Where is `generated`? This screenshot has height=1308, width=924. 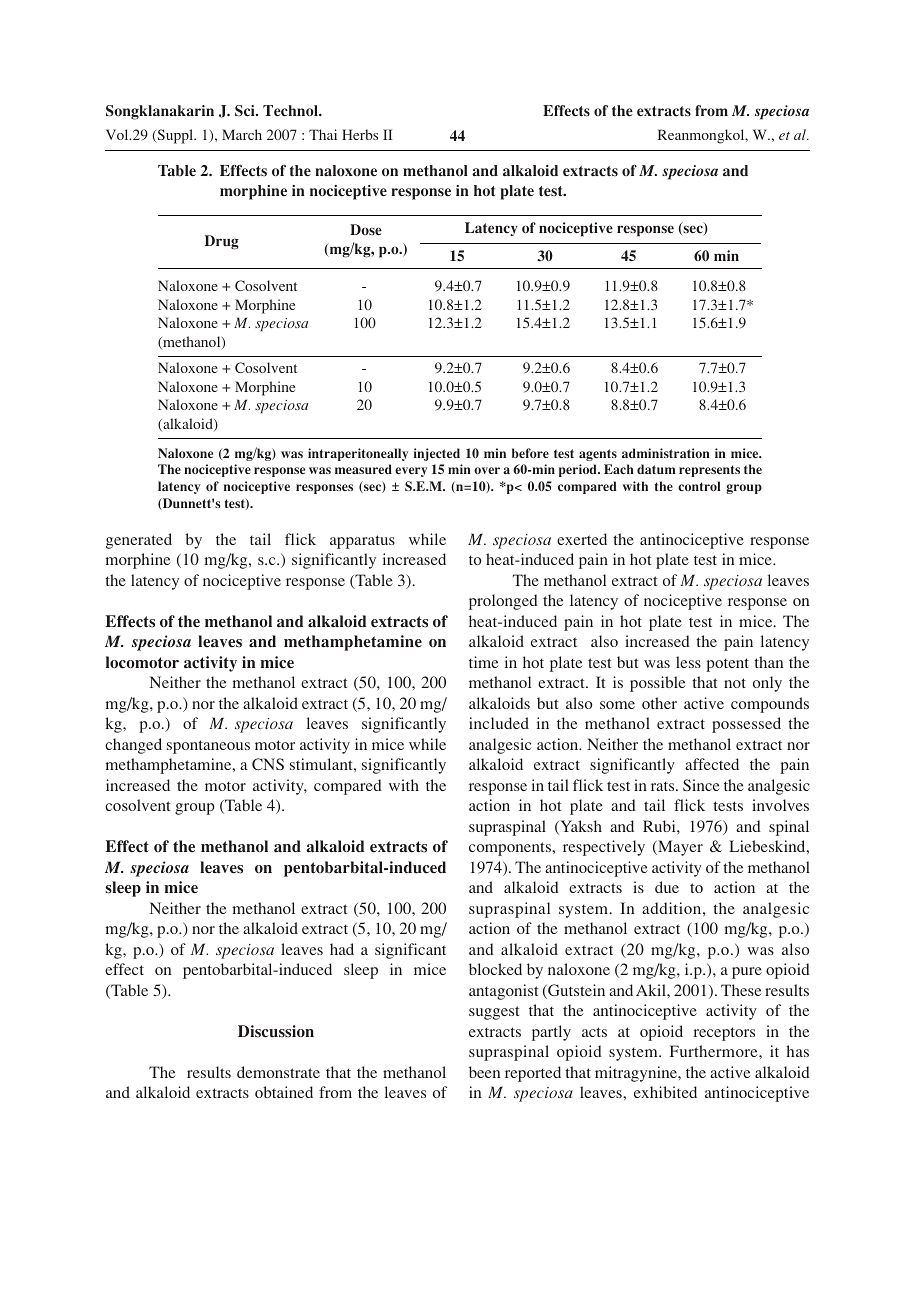
generated is located at coordinates (139, 541).
